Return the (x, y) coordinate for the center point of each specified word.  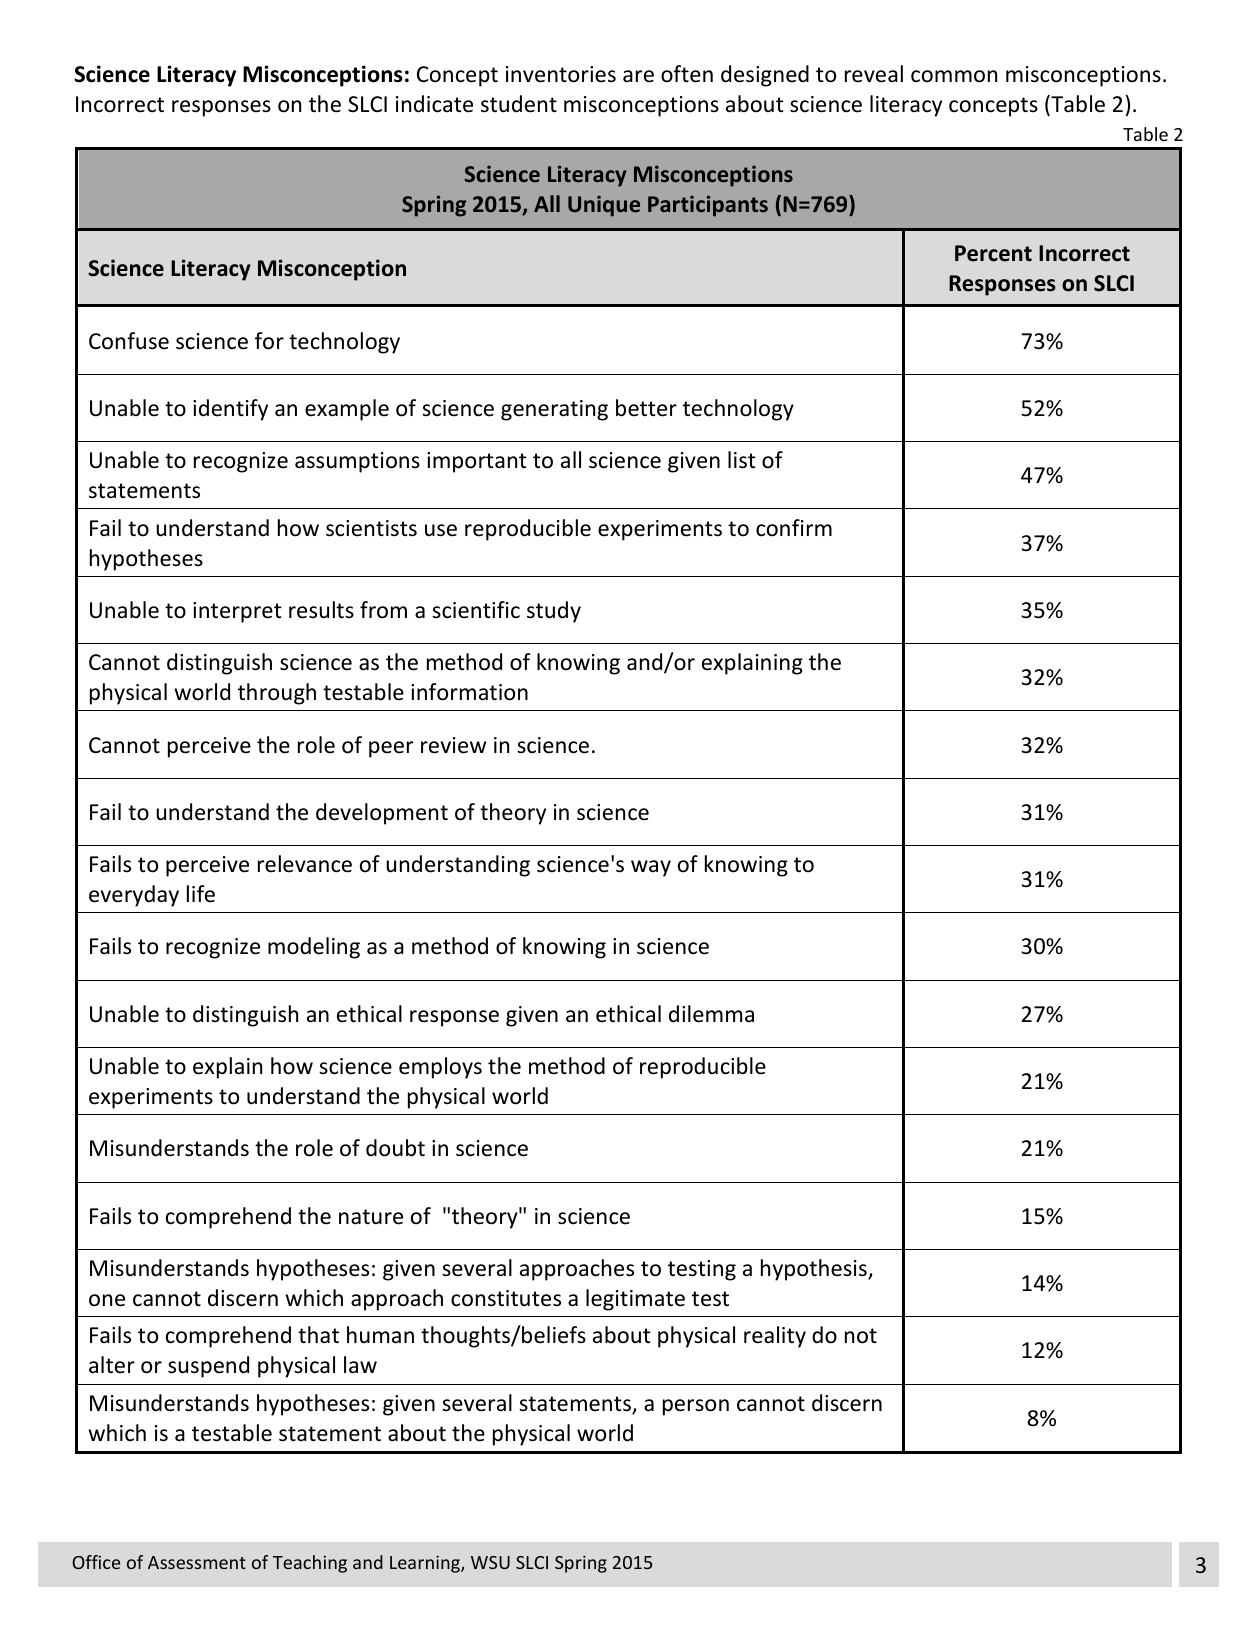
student (519, 104)
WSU (490, 1562)
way (651, 868)
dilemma (711, 1014)
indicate (434, 104)
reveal (874, 74)
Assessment (197, 1562)
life (201, 894)
